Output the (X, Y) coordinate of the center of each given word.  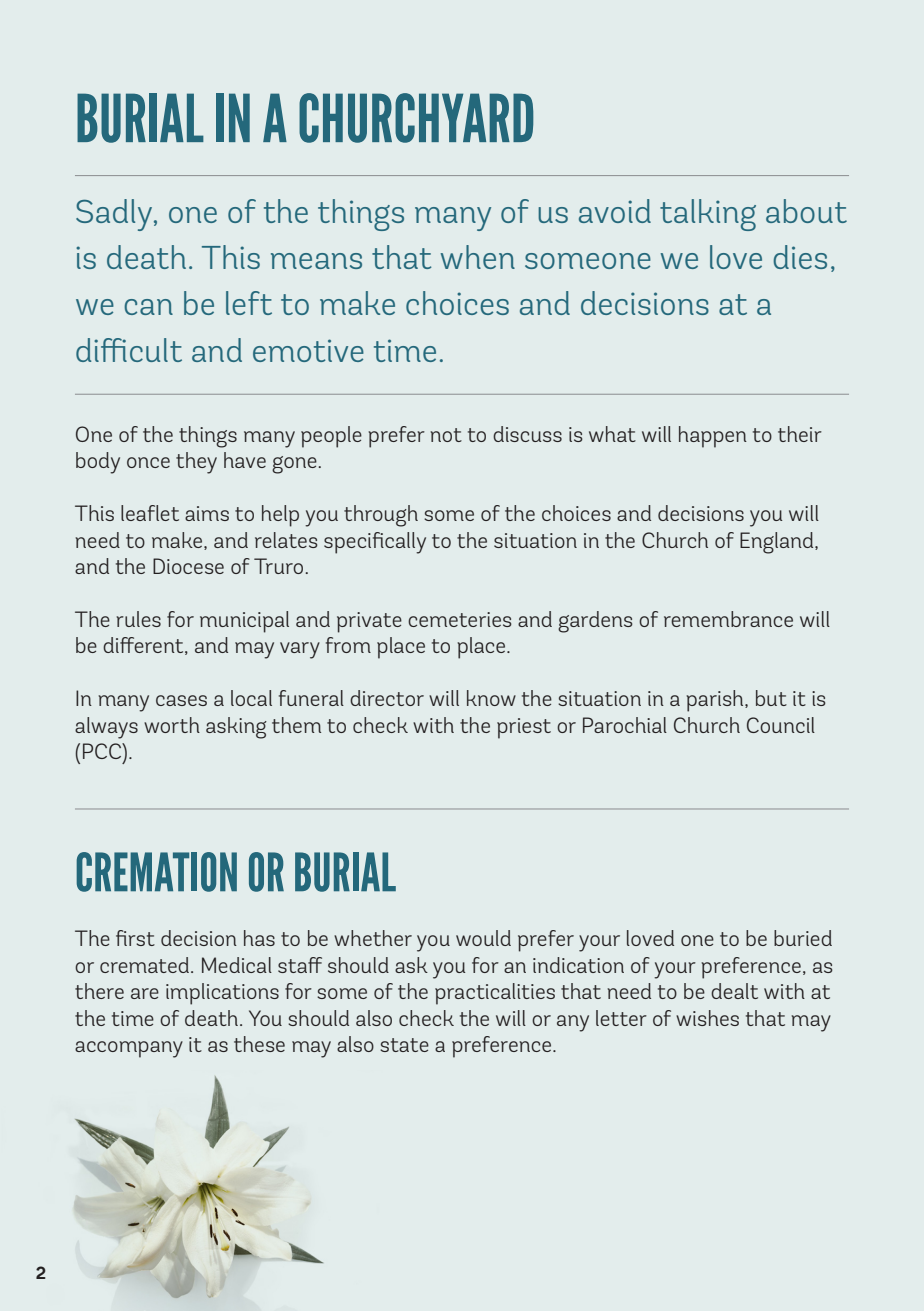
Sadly (115, 215)
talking (708, 215)
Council (781, 725)
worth (172, 725)
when (478, 257)
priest (524, 728)
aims (207, 513)
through (381, 516)
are (145, 993)
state (404, 1045)
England (778, 543)
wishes (707, 1018)
